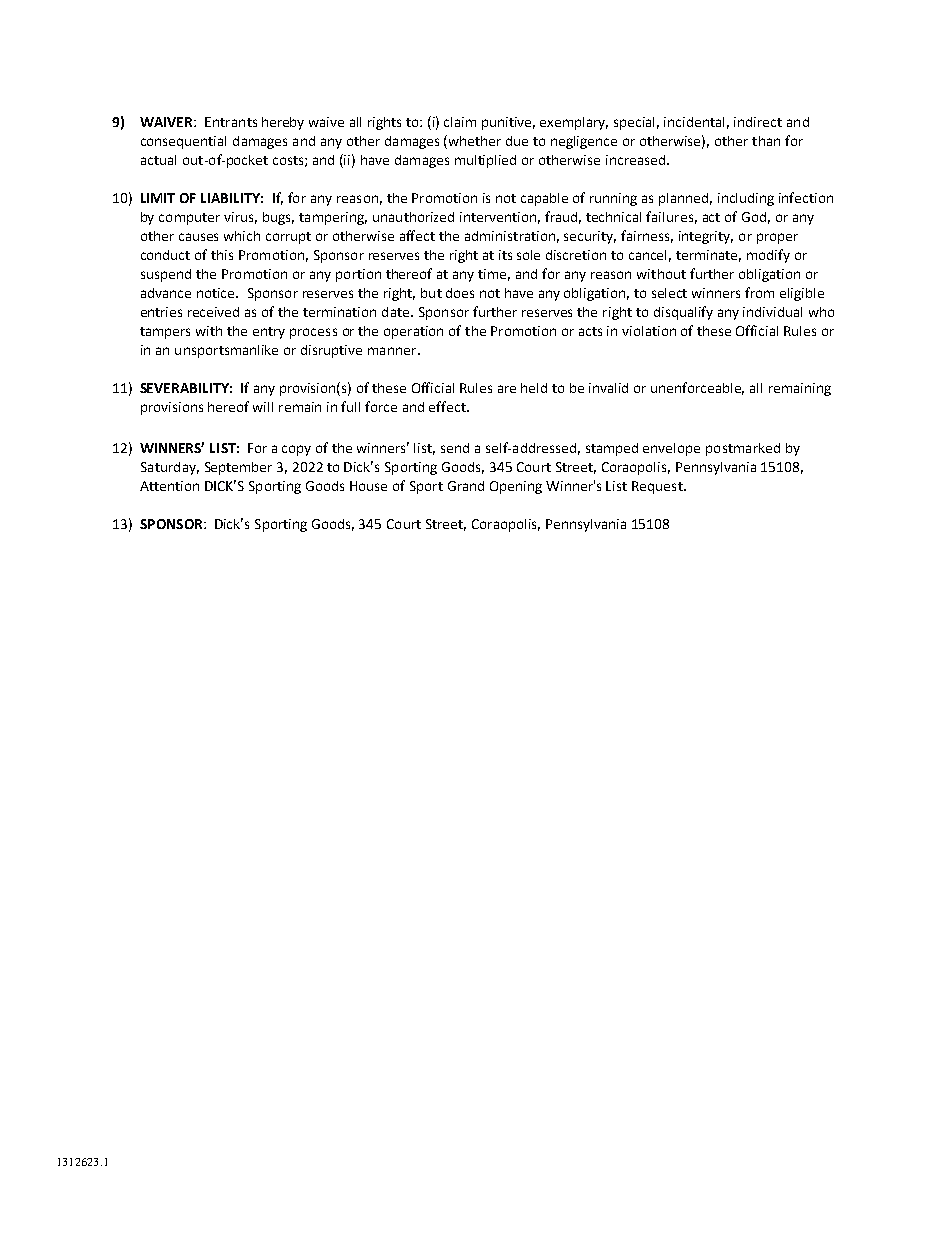  I want to click on September, so click(238, 468).
